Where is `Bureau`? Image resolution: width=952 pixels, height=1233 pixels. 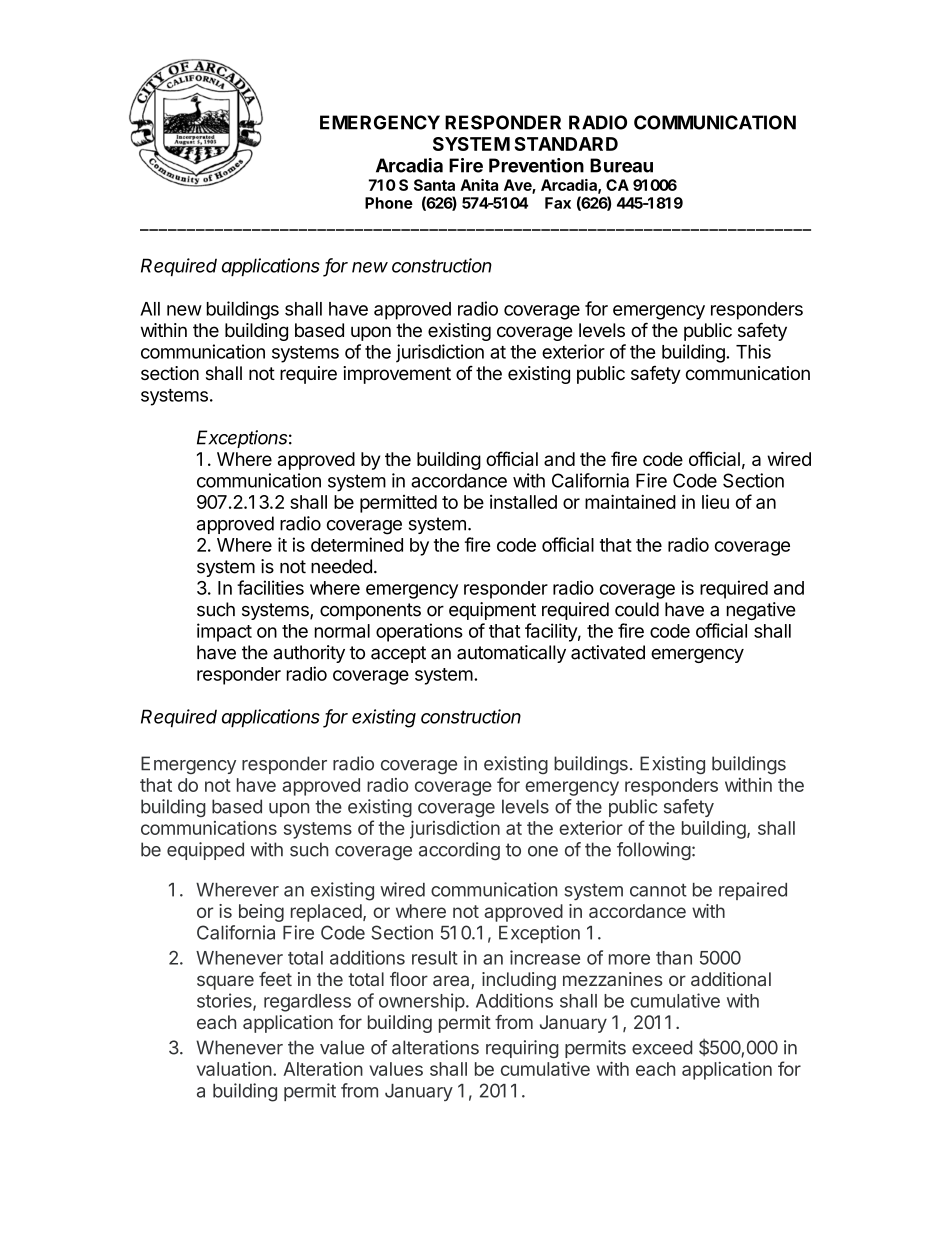 Bureau is located at coordinates (621, 165).
